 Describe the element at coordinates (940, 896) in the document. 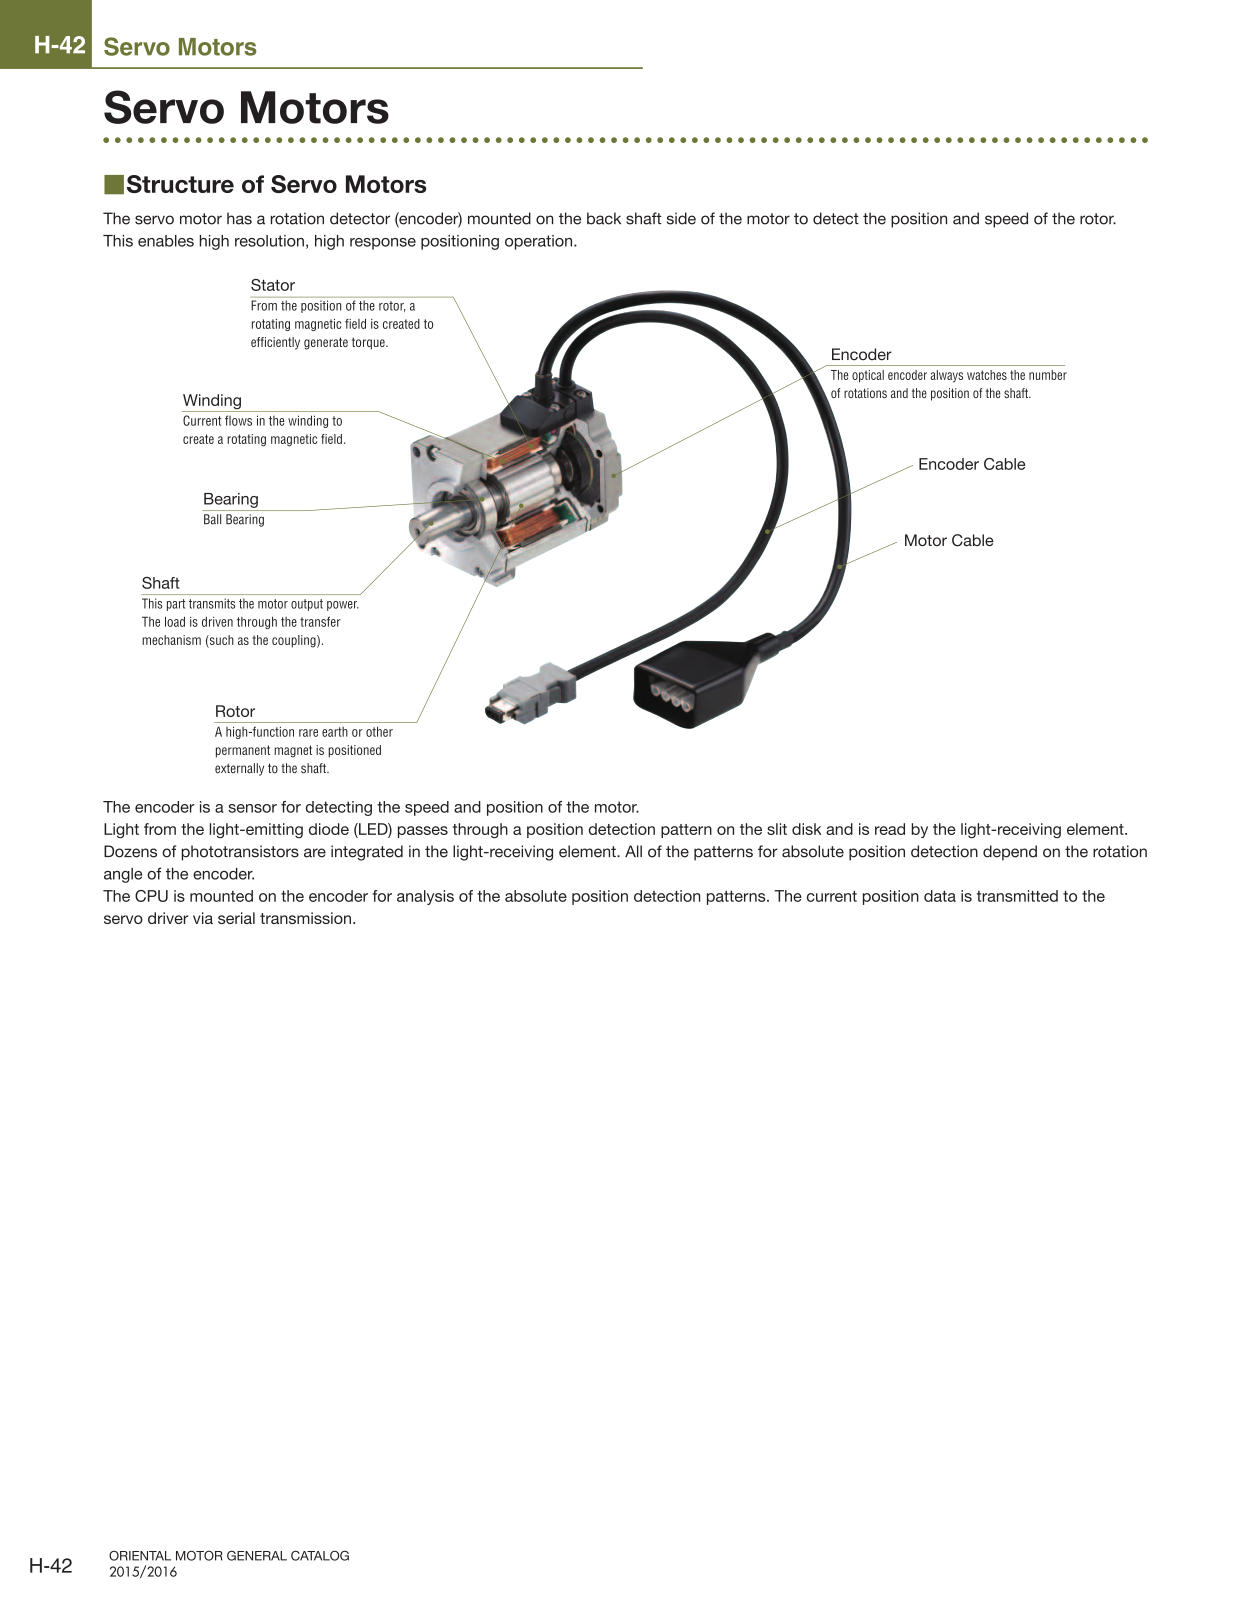

I see `data` at that location.
